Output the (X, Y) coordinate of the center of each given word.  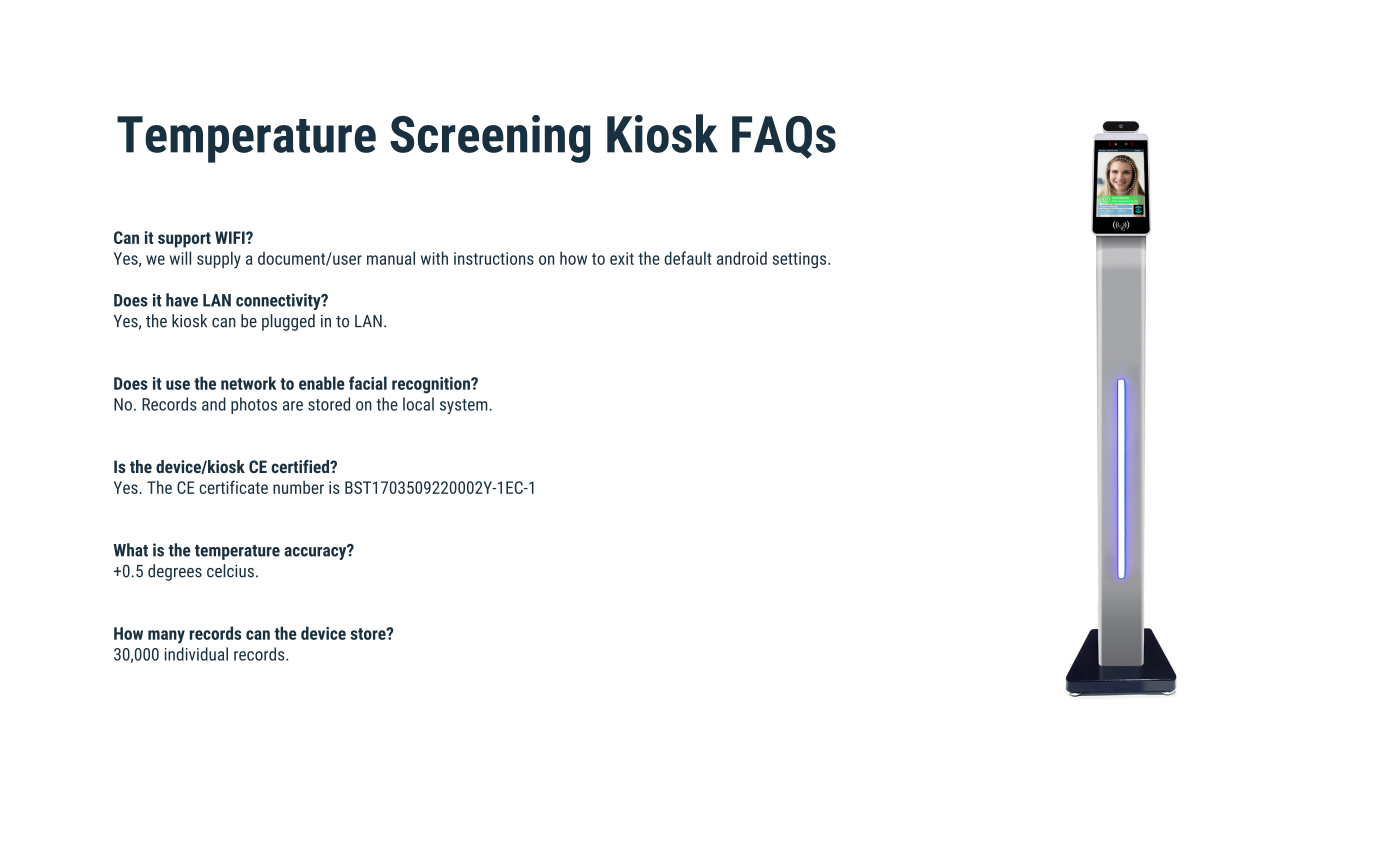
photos (254, 405)
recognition (432, 385)
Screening (490, 139)
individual (196, 654)
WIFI (231, 237)
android (742, 258)
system (465, 406)
